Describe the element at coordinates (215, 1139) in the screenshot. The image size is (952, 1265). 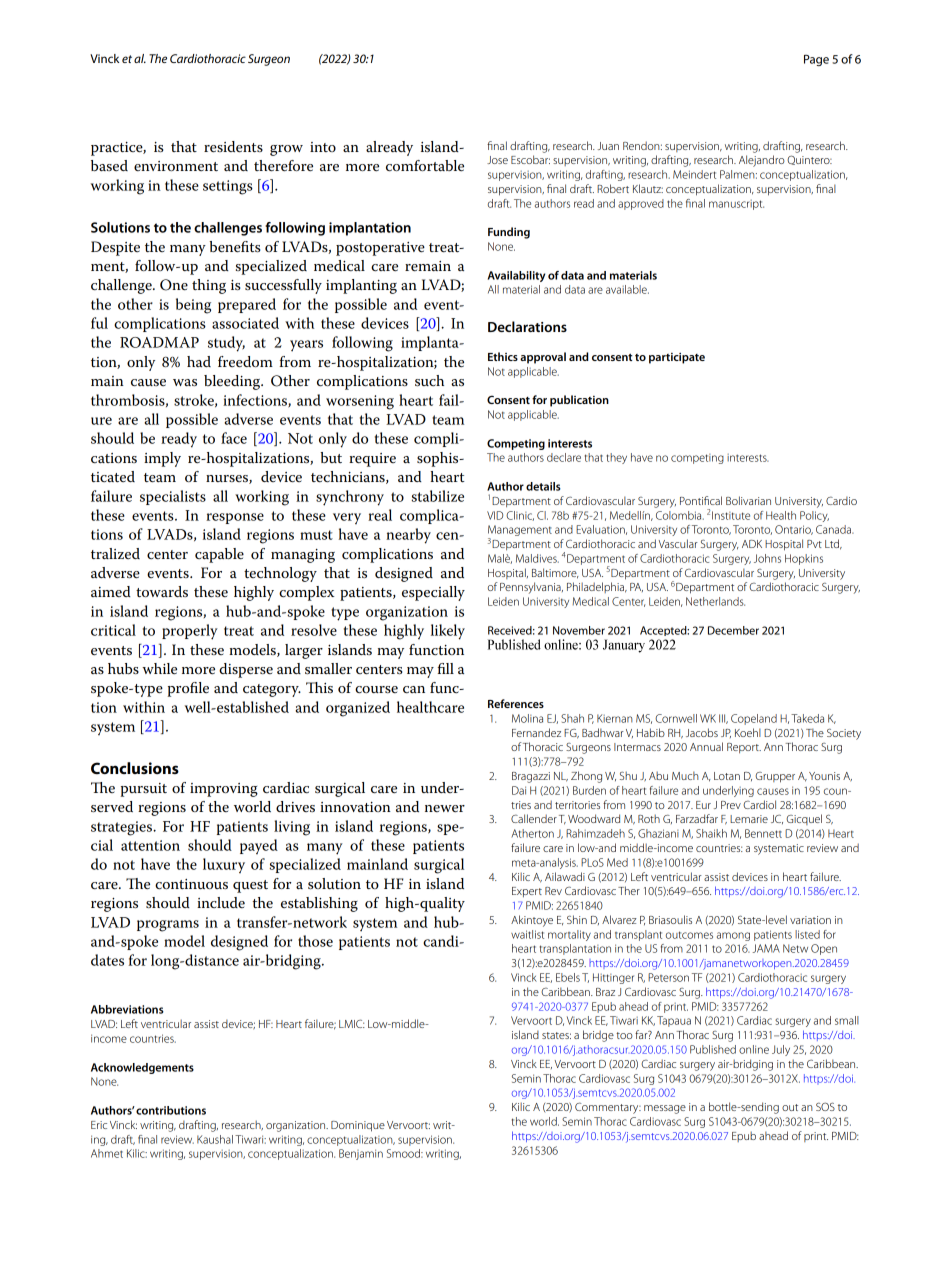
I see `Kaushal` at that location.
